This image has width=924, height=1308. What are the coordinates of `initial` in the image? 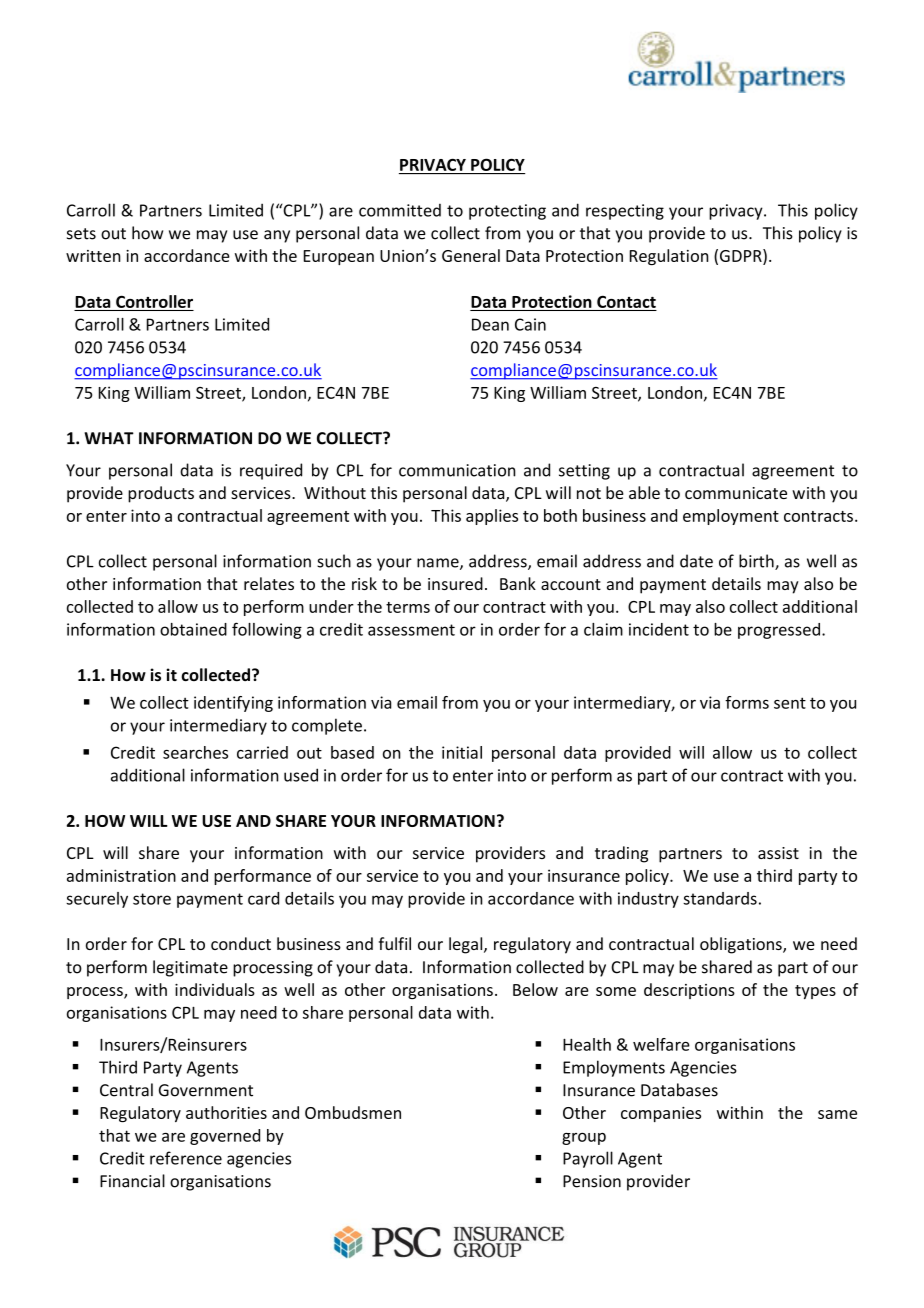 It's located at (462, 752).
